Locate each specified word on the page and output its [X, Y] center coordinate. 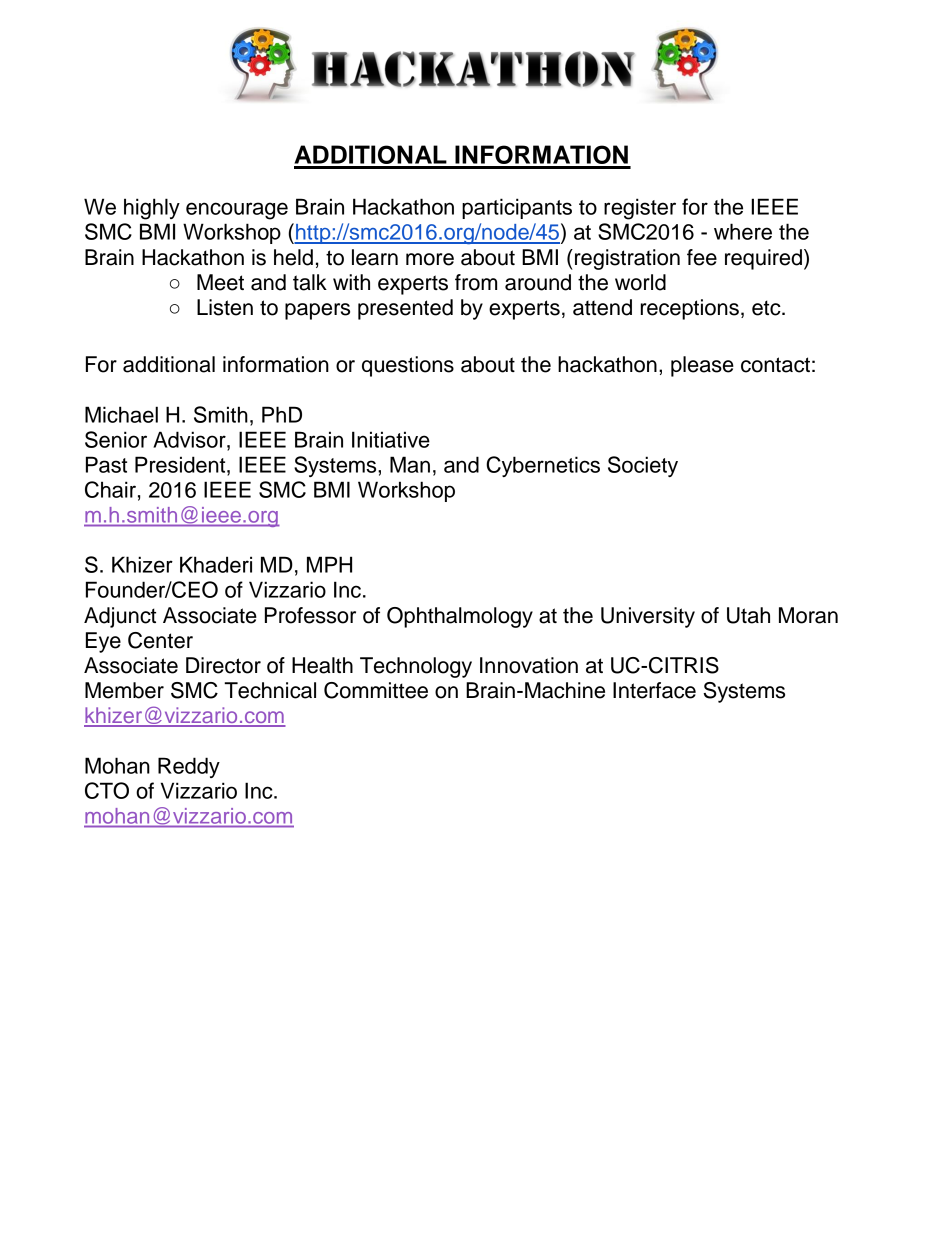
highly [152, 209]
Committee [376, 690]
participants [517, 208]
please [702, 366]
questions [408, 366]
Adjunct [120, 617]
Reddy [189, 767]
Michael [121, 414]
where [743, 231]
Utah [748, 615]
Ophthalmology [460, 617]
